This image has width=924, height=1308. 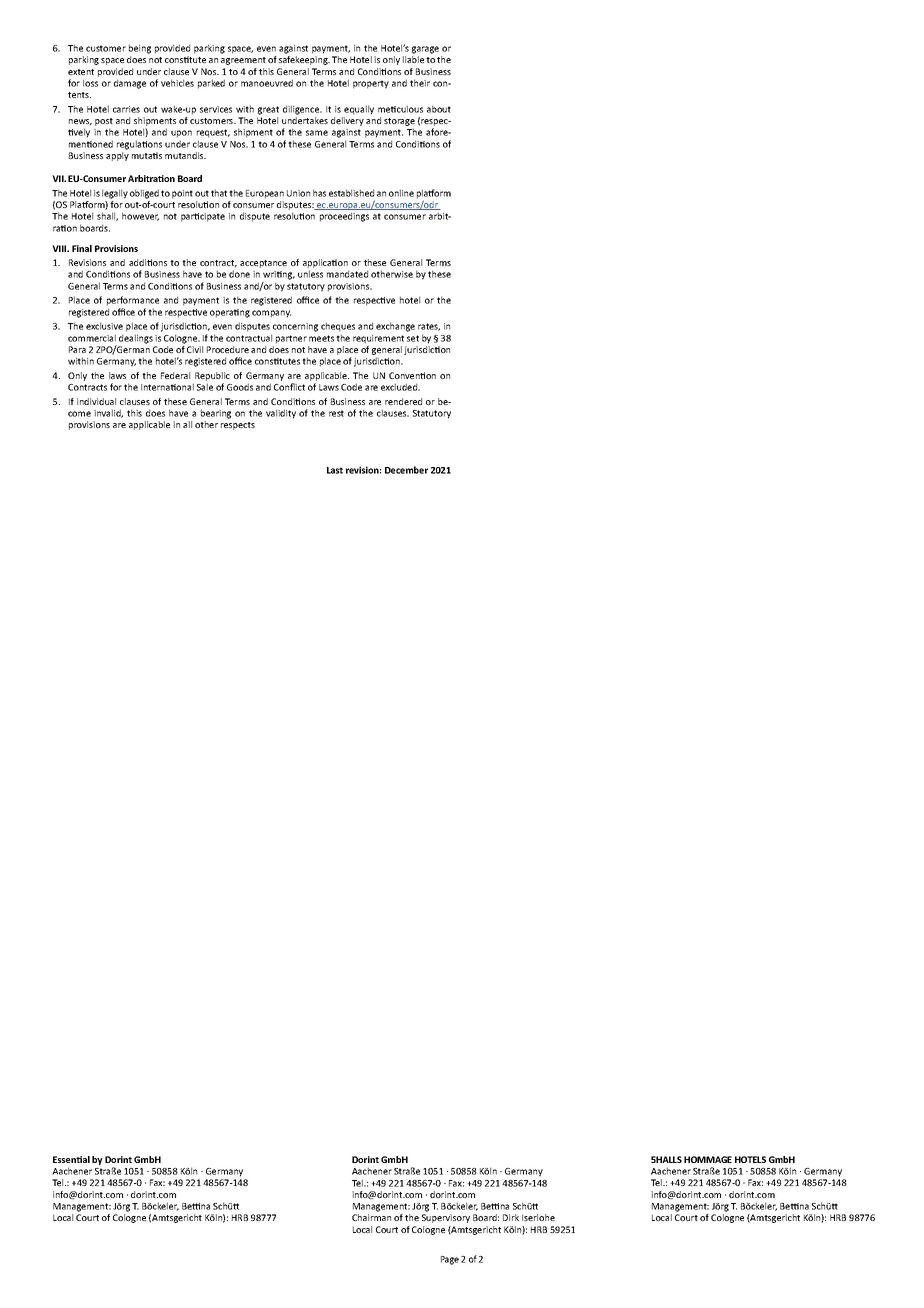 What do you see at coordinates (71, 1159) in the image?
I see `Essential` at bounding box center [71, 1159].
